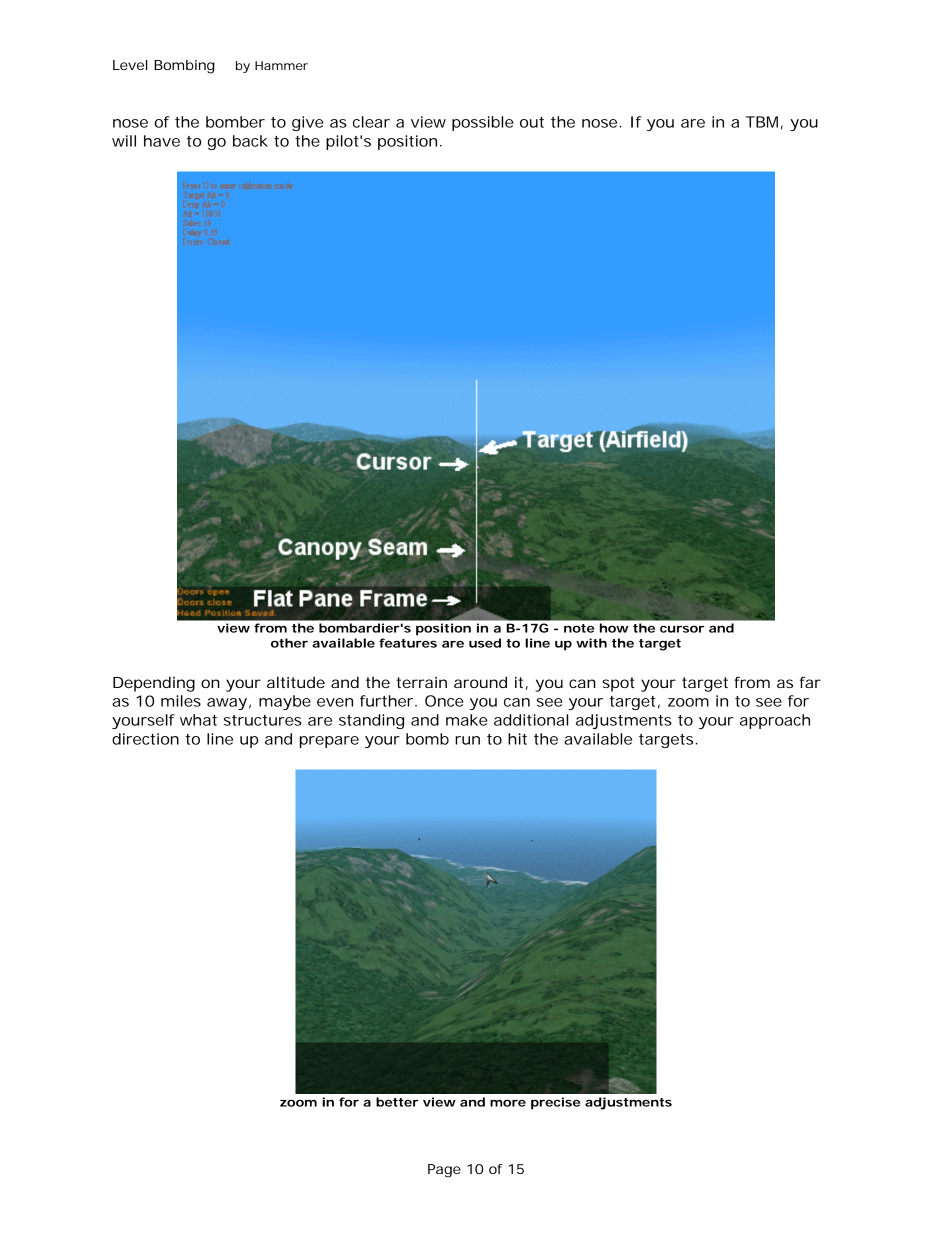 This image has width=952, height=1233. I want to click on back, so click(250, 141).
